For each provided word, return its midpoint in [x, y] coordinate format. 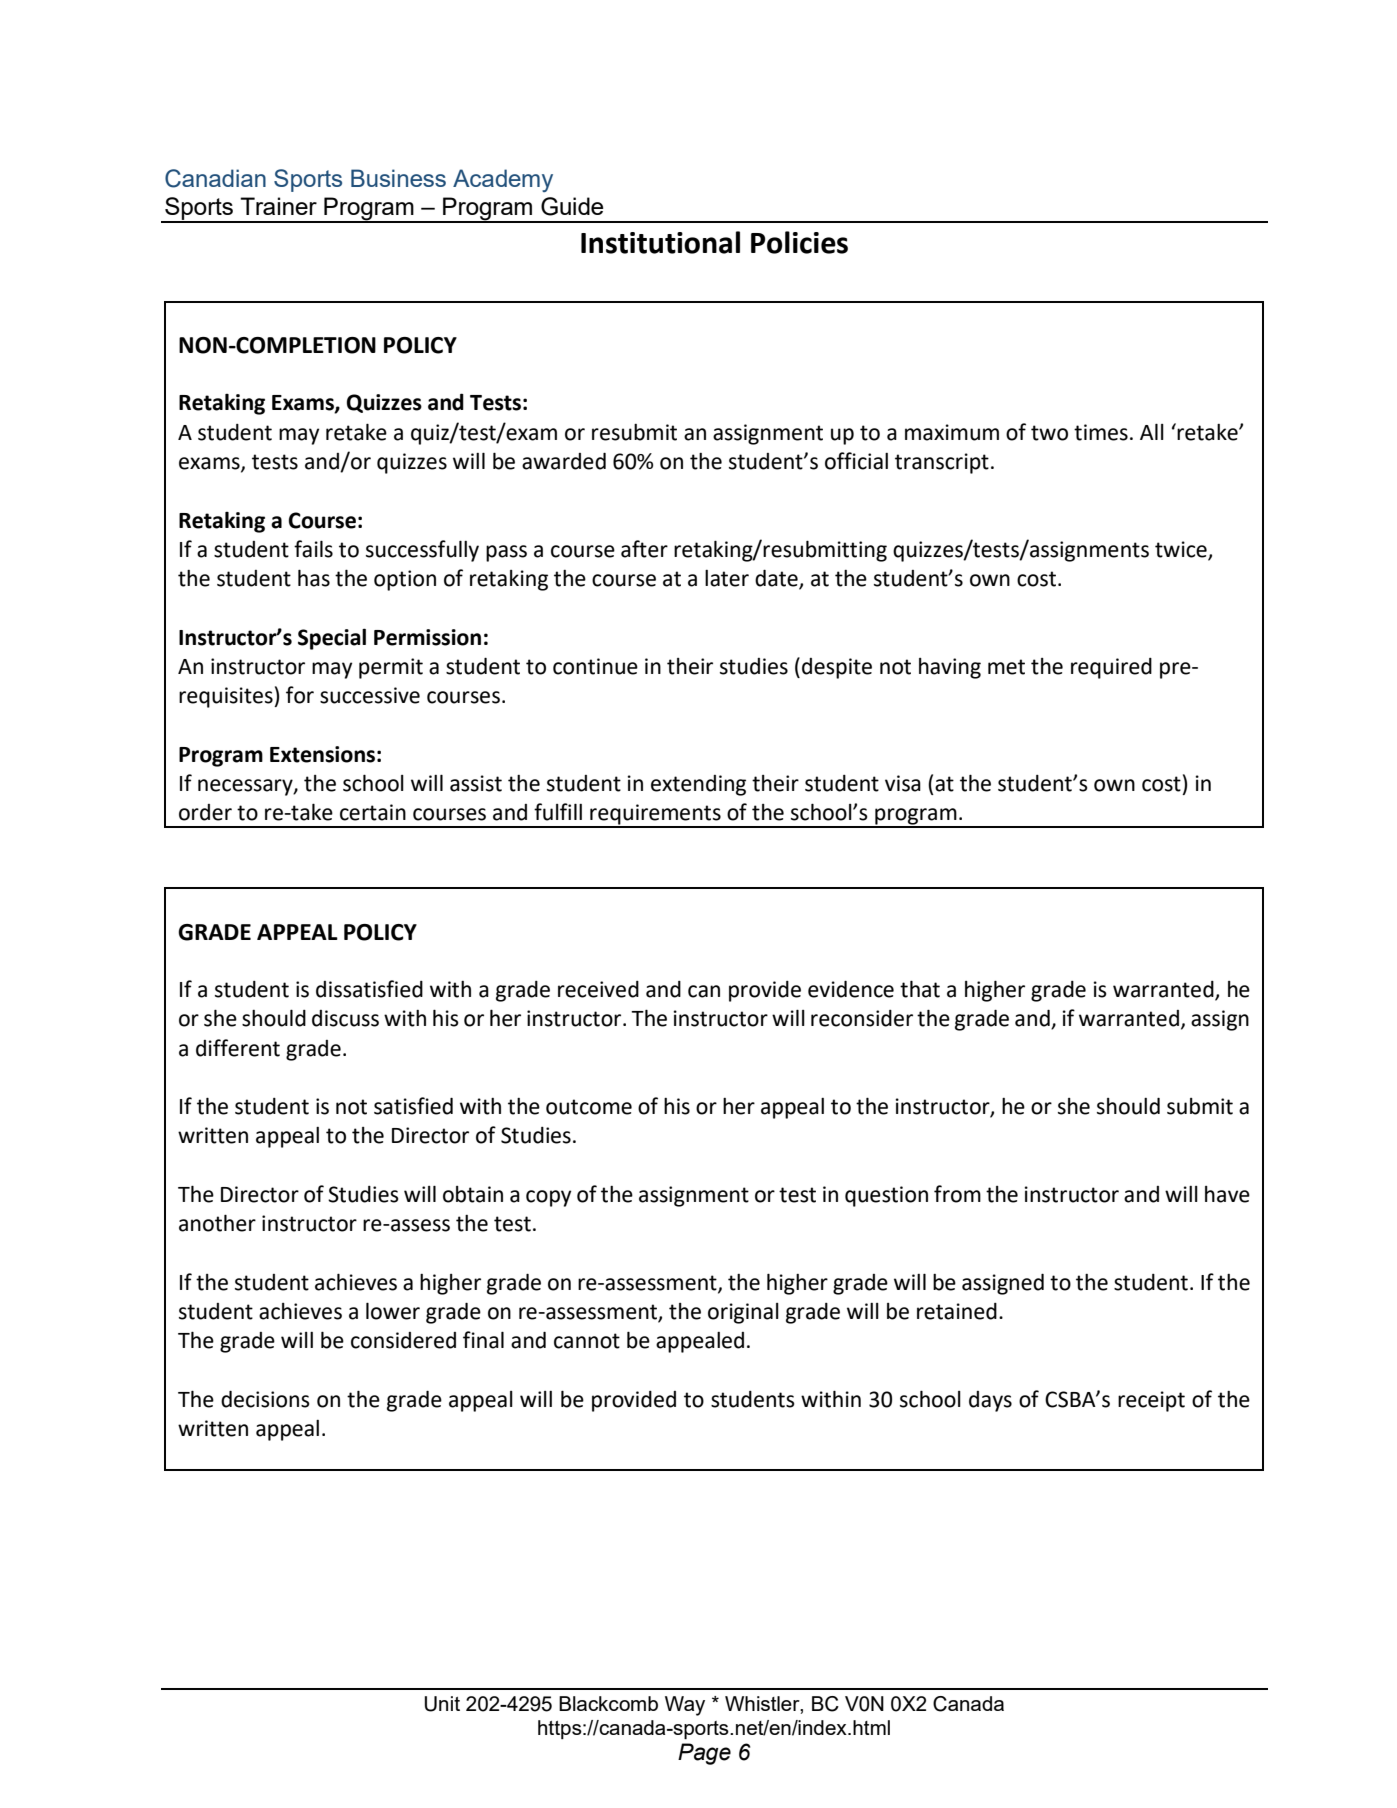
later [727, 578]
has [314, 578]
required [1111, 668]
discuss [345, 1018]
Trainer [278, 206]
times [1101, 432]
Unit [442, 1704]
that [920, 989]
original [743, 1313]
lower [393, 1311]
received [598, 989]
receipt [1151, 1401]
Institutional [660, 242]
